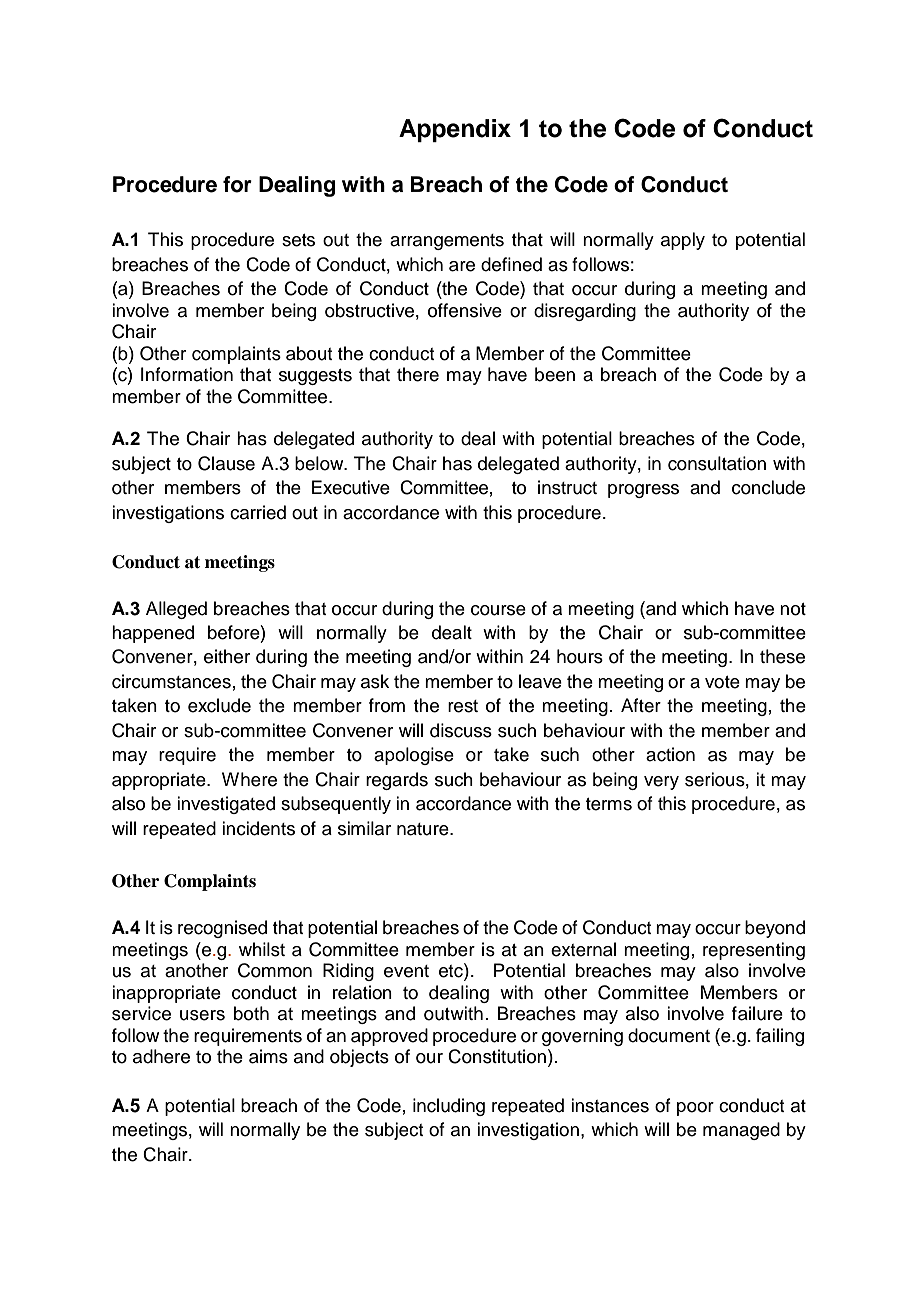  I want to click on aims, so click(268, 1056).
